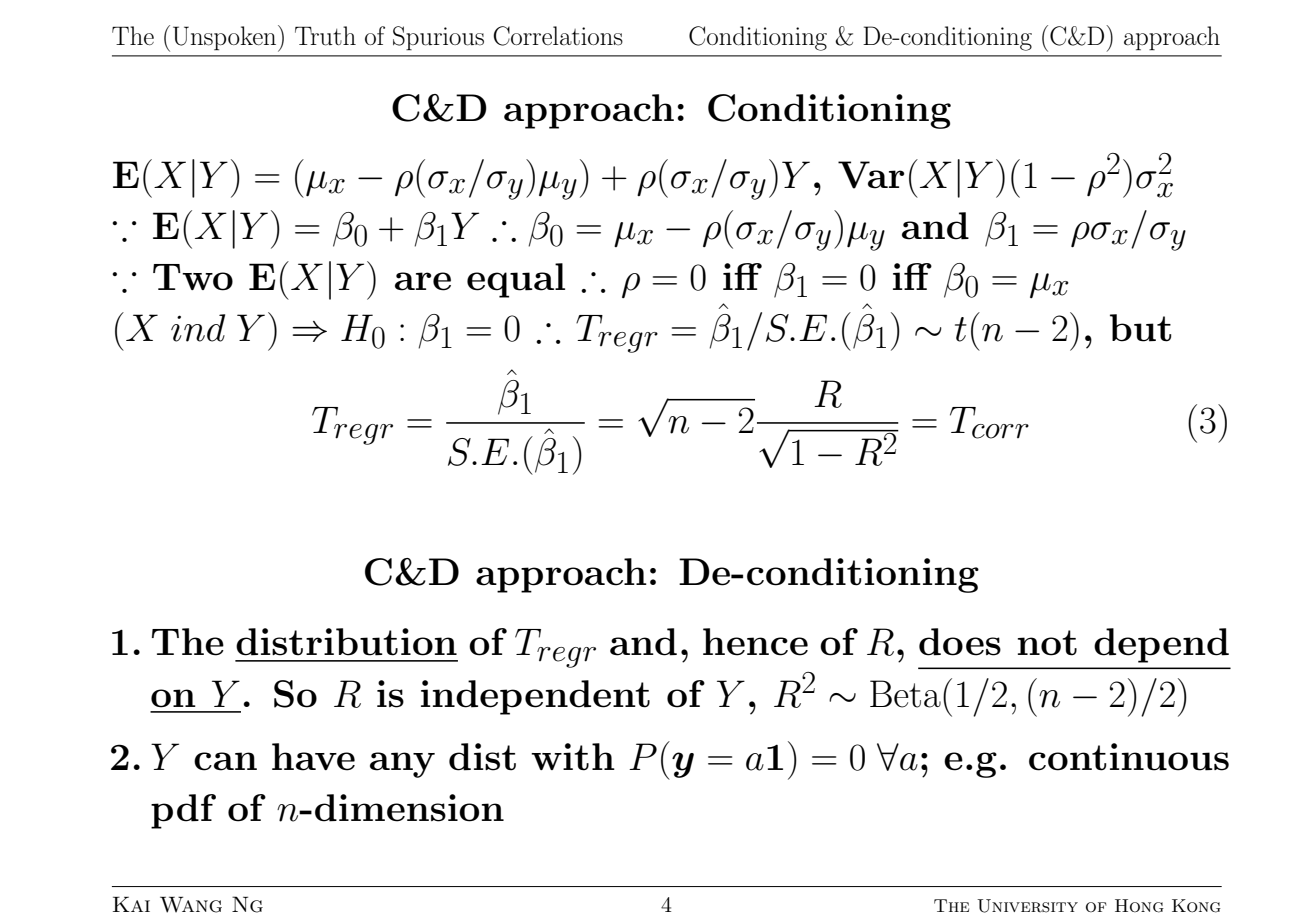 The width and height of the image is (1308, 924). Describe the element at coordinates (313, 757) in the image. I see `have` at that location.
